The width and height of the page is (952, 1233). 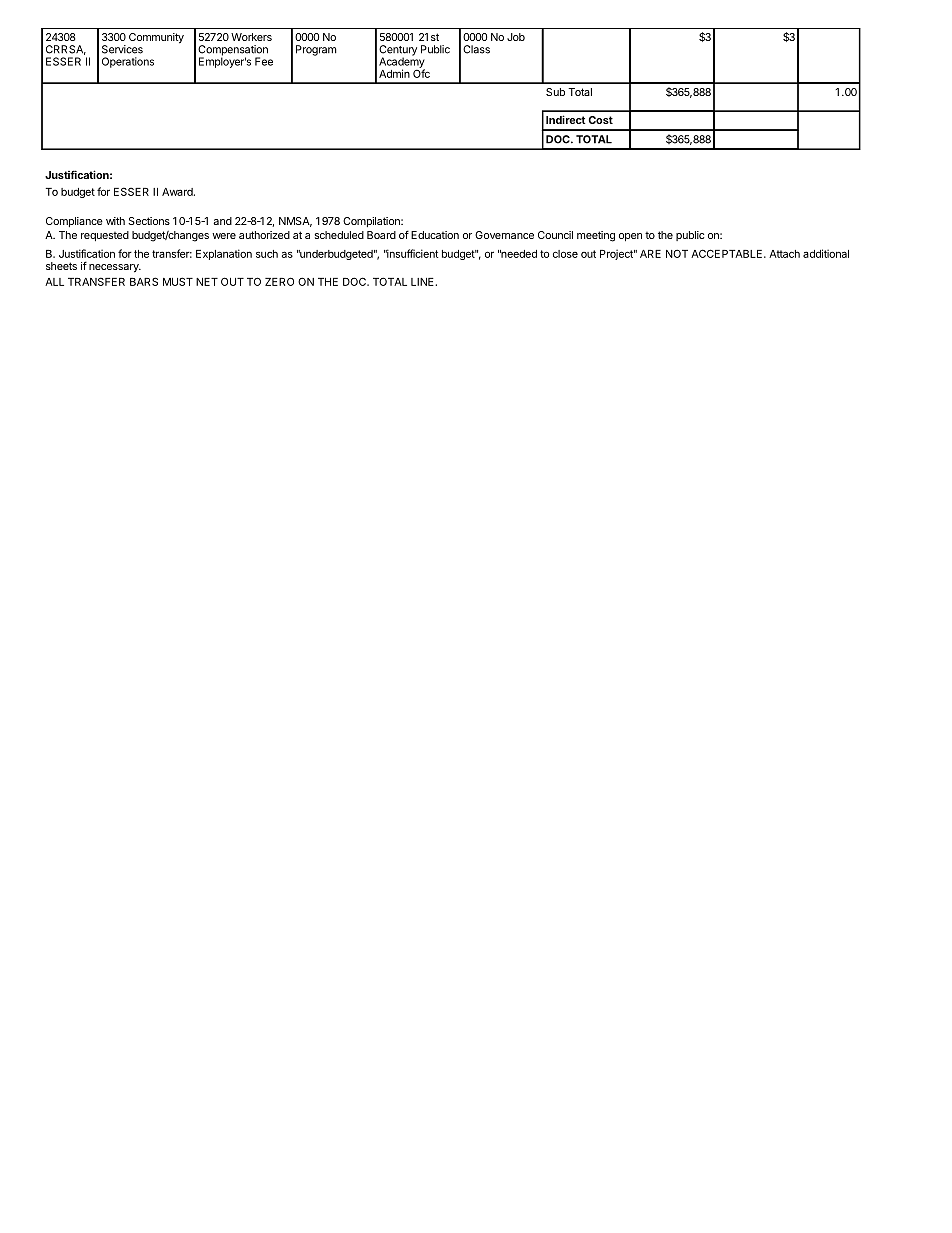 What do you see at coordinates (555, 92) in the page?
I see `Sub` at bounding box center [555, 92].
